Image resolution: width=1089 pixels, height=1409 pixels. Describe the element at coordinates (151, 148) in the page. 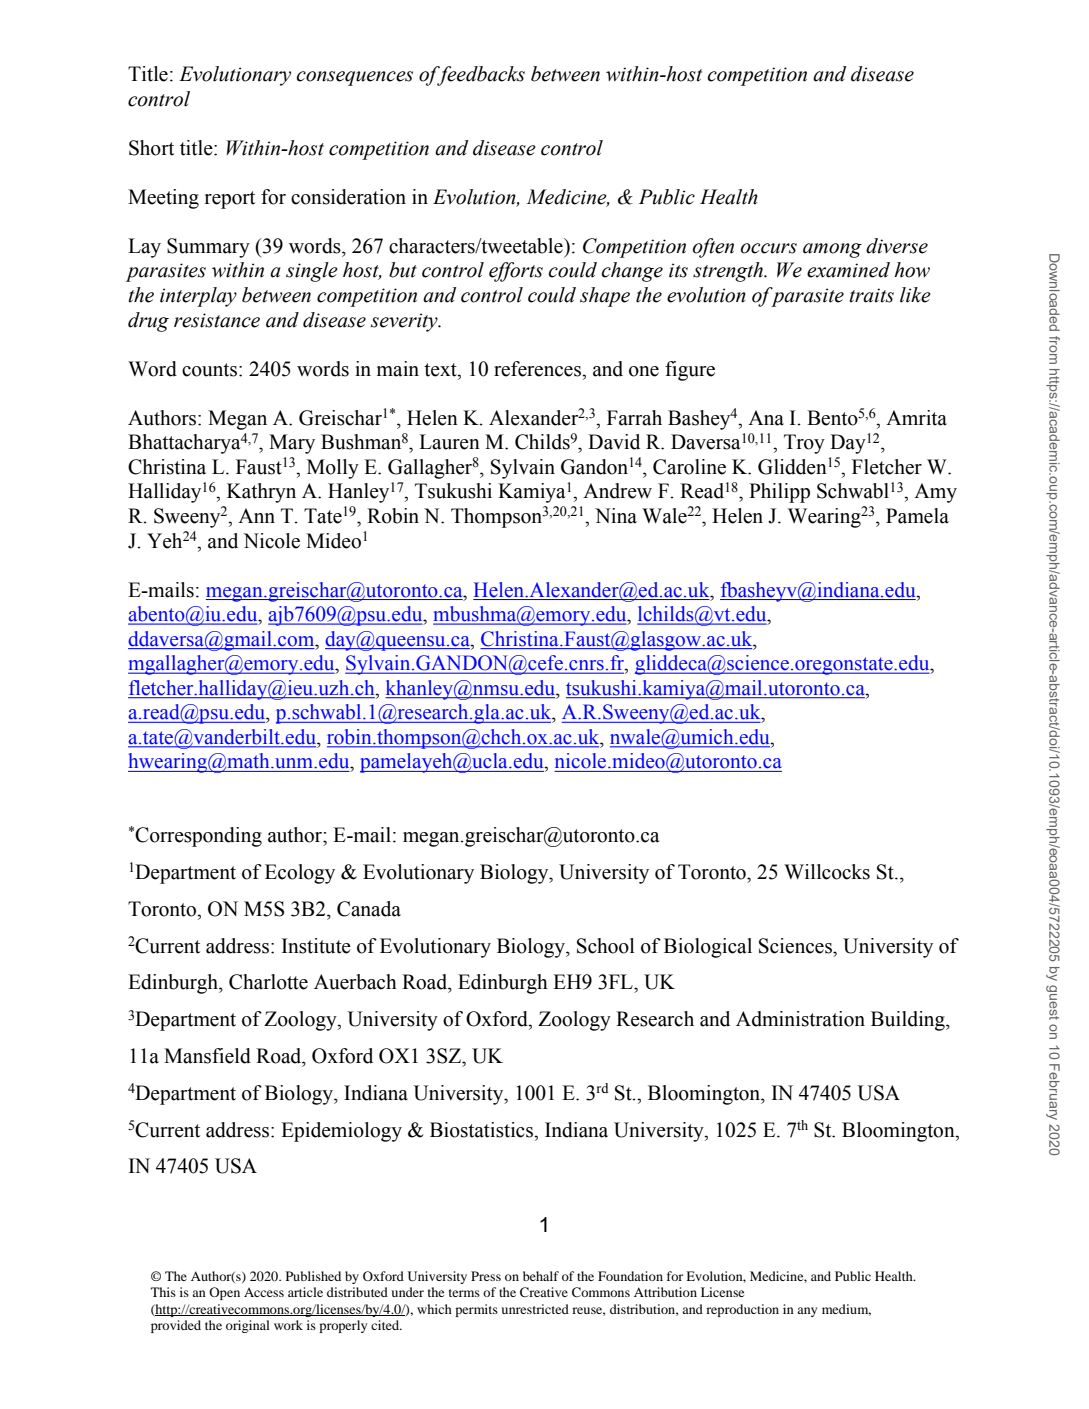

I see `Short` at that location.
